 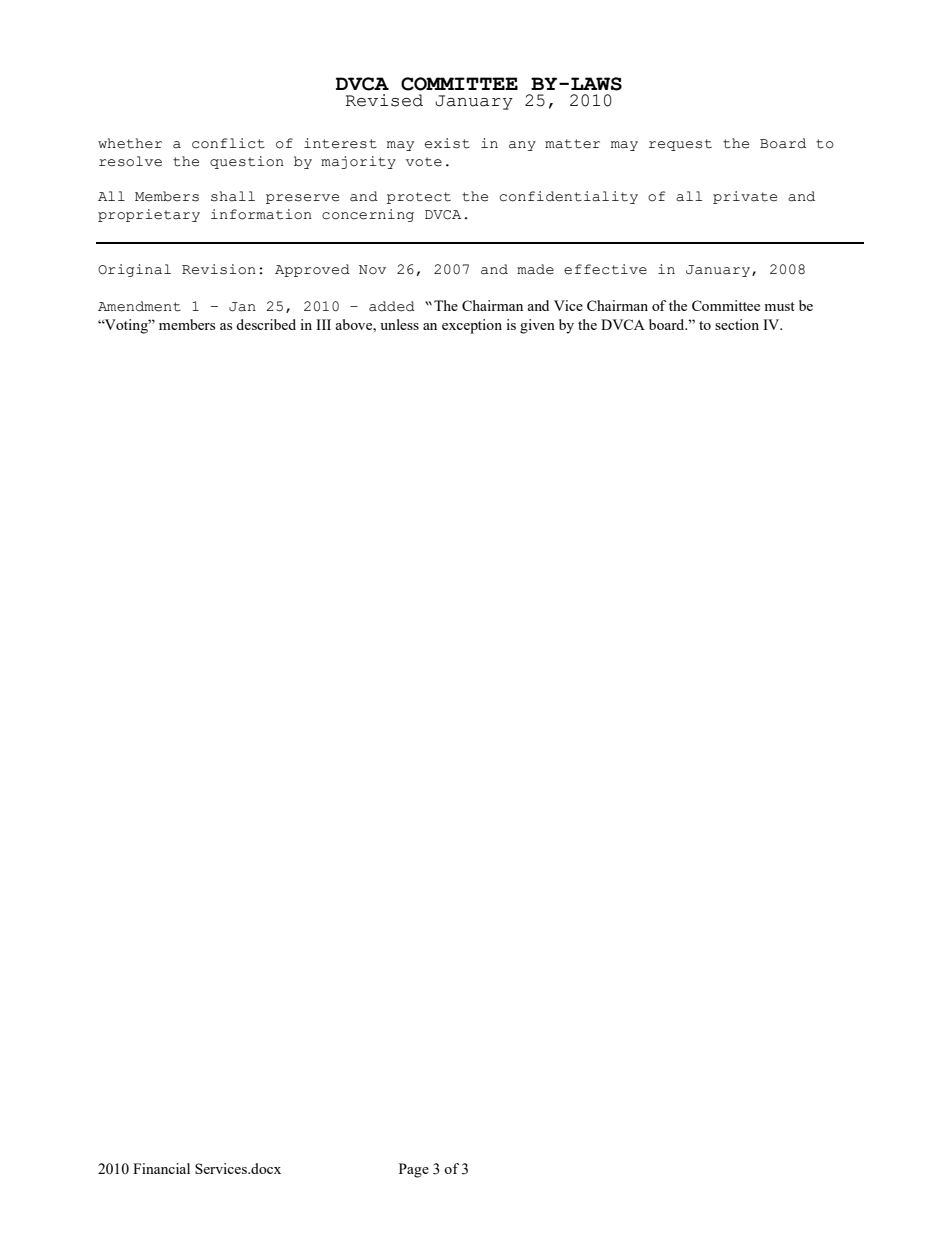 I want to click on exist, so click(x=447, y=143).
